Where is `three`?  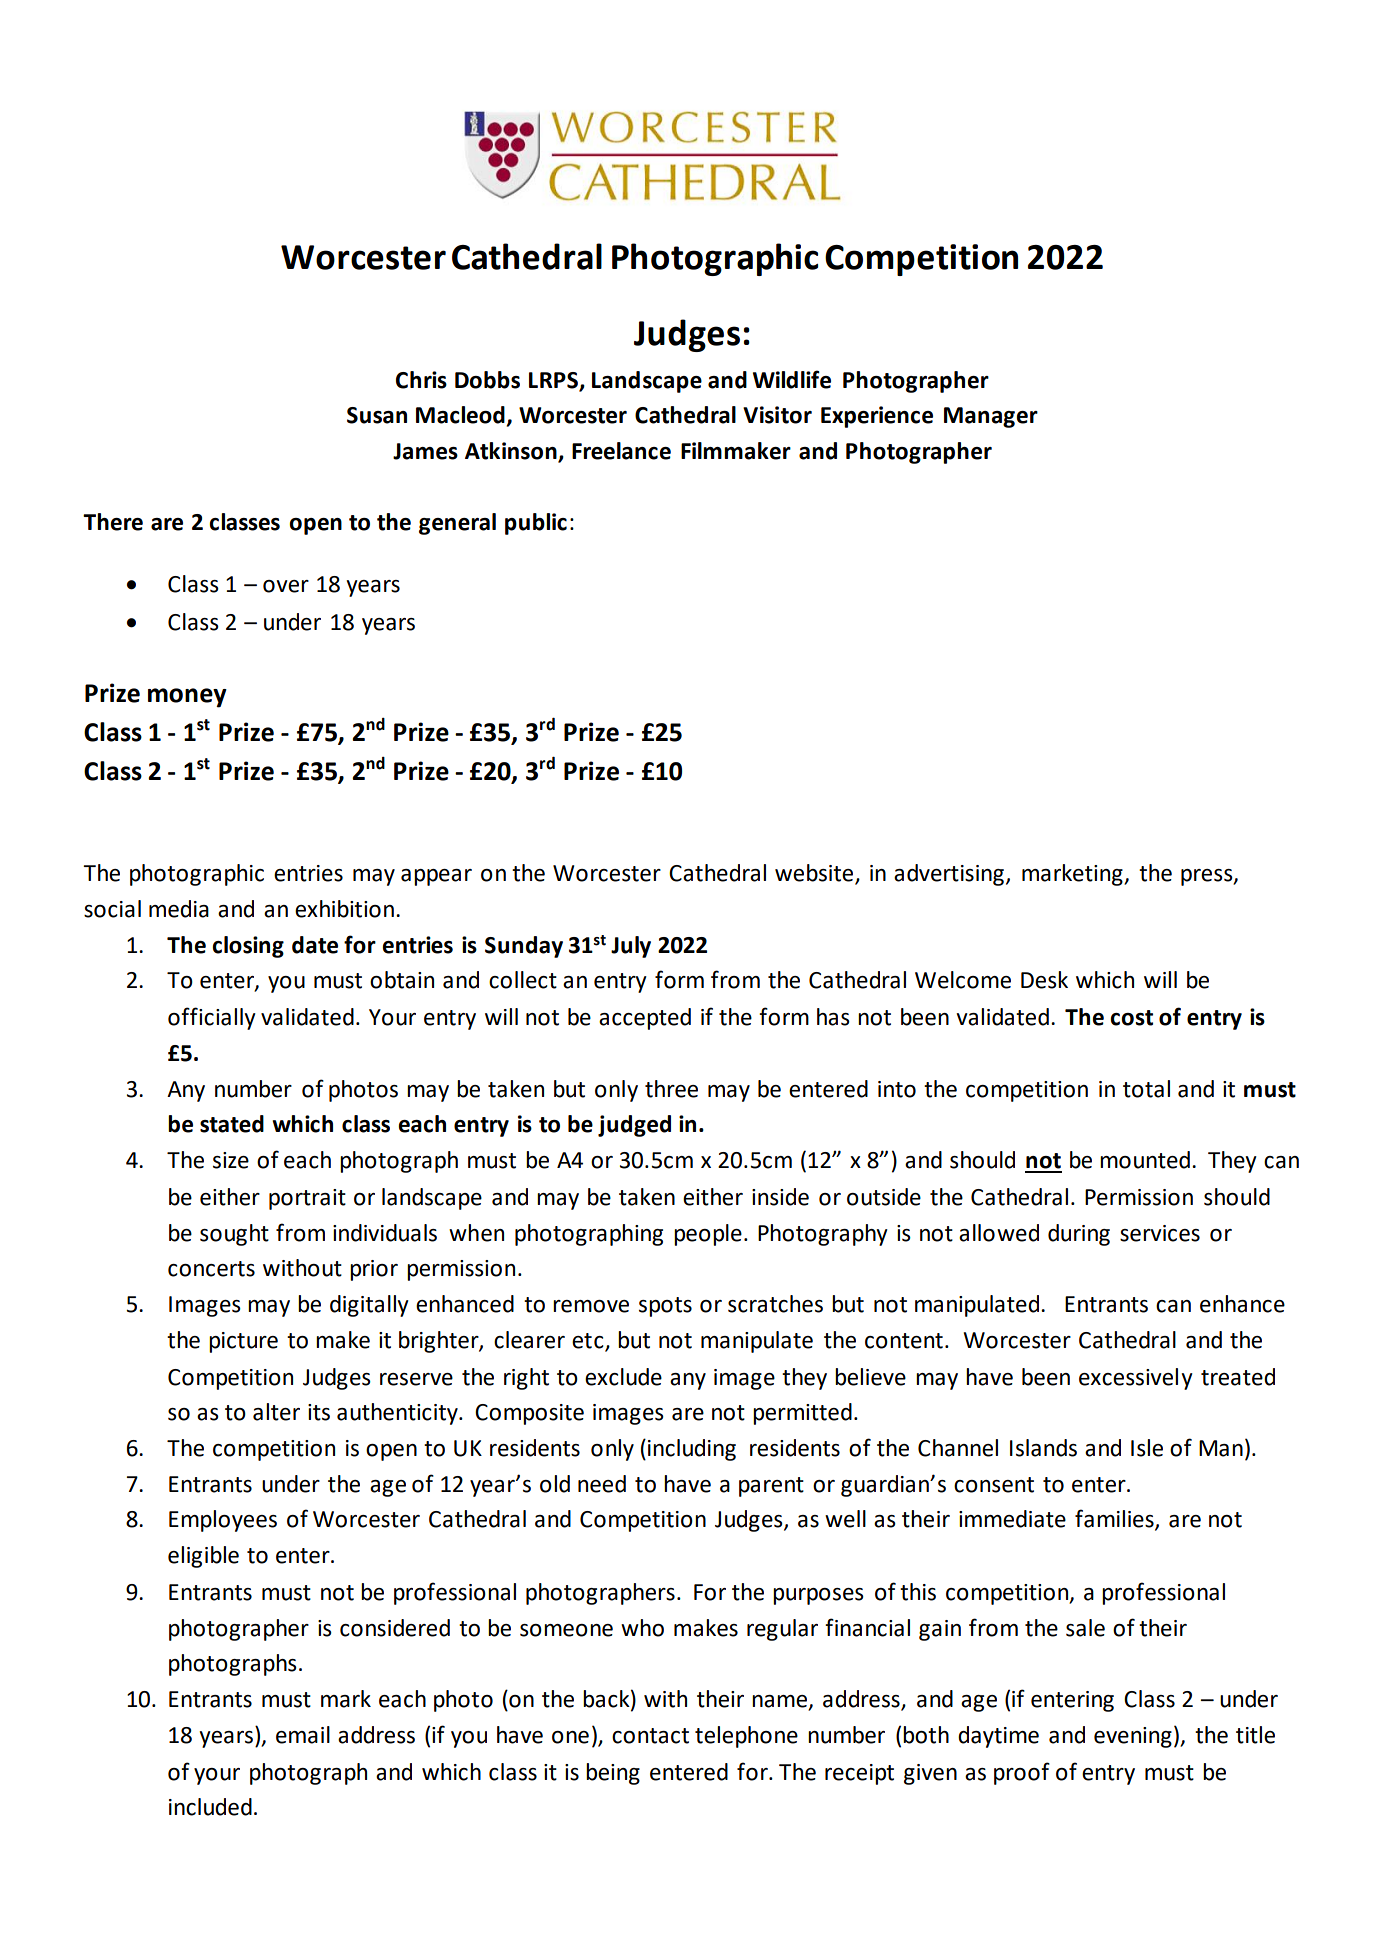 three is located at coordinates (671, 1089).
